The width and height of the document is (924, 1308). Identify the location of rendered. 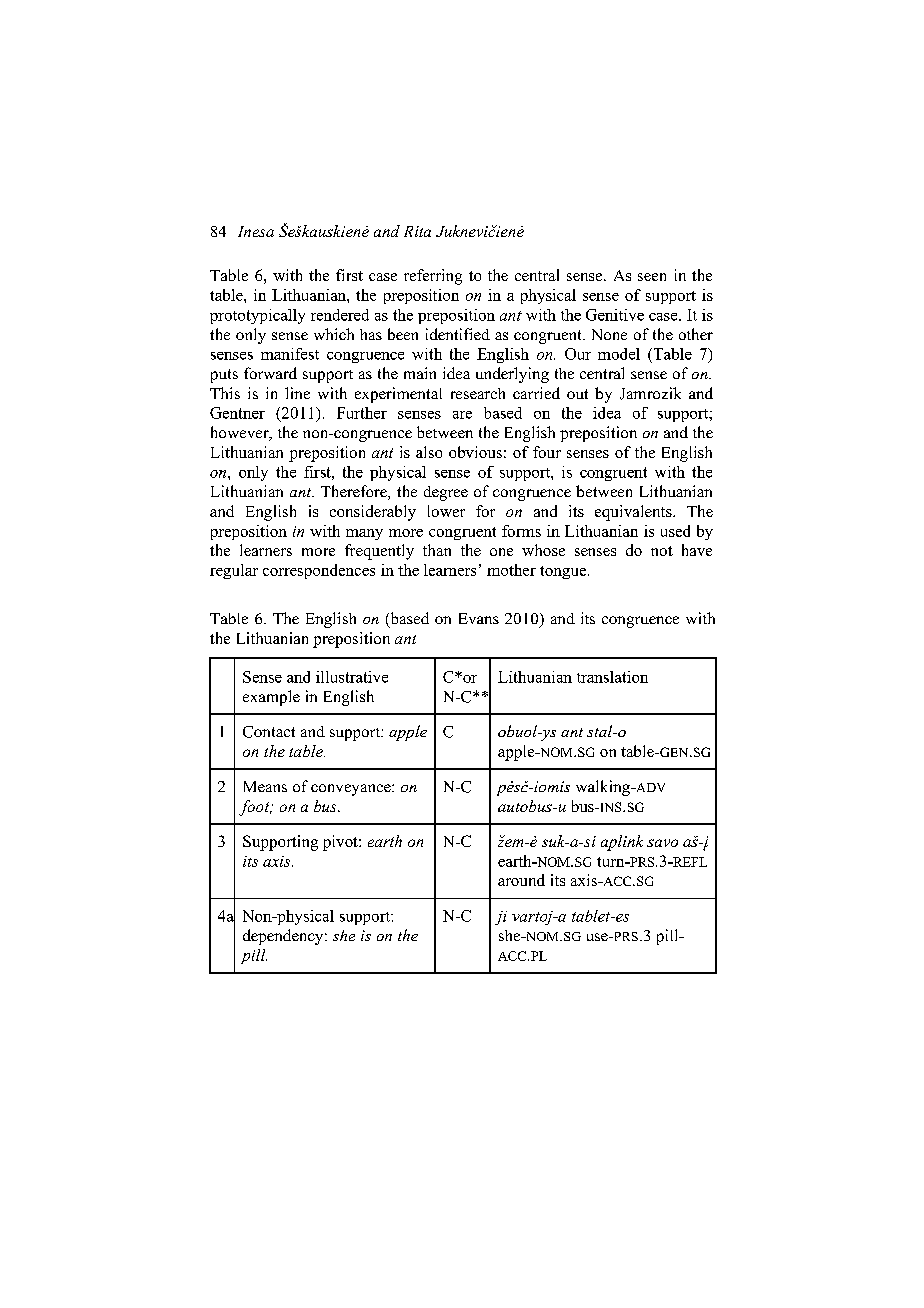
(340, 315).
